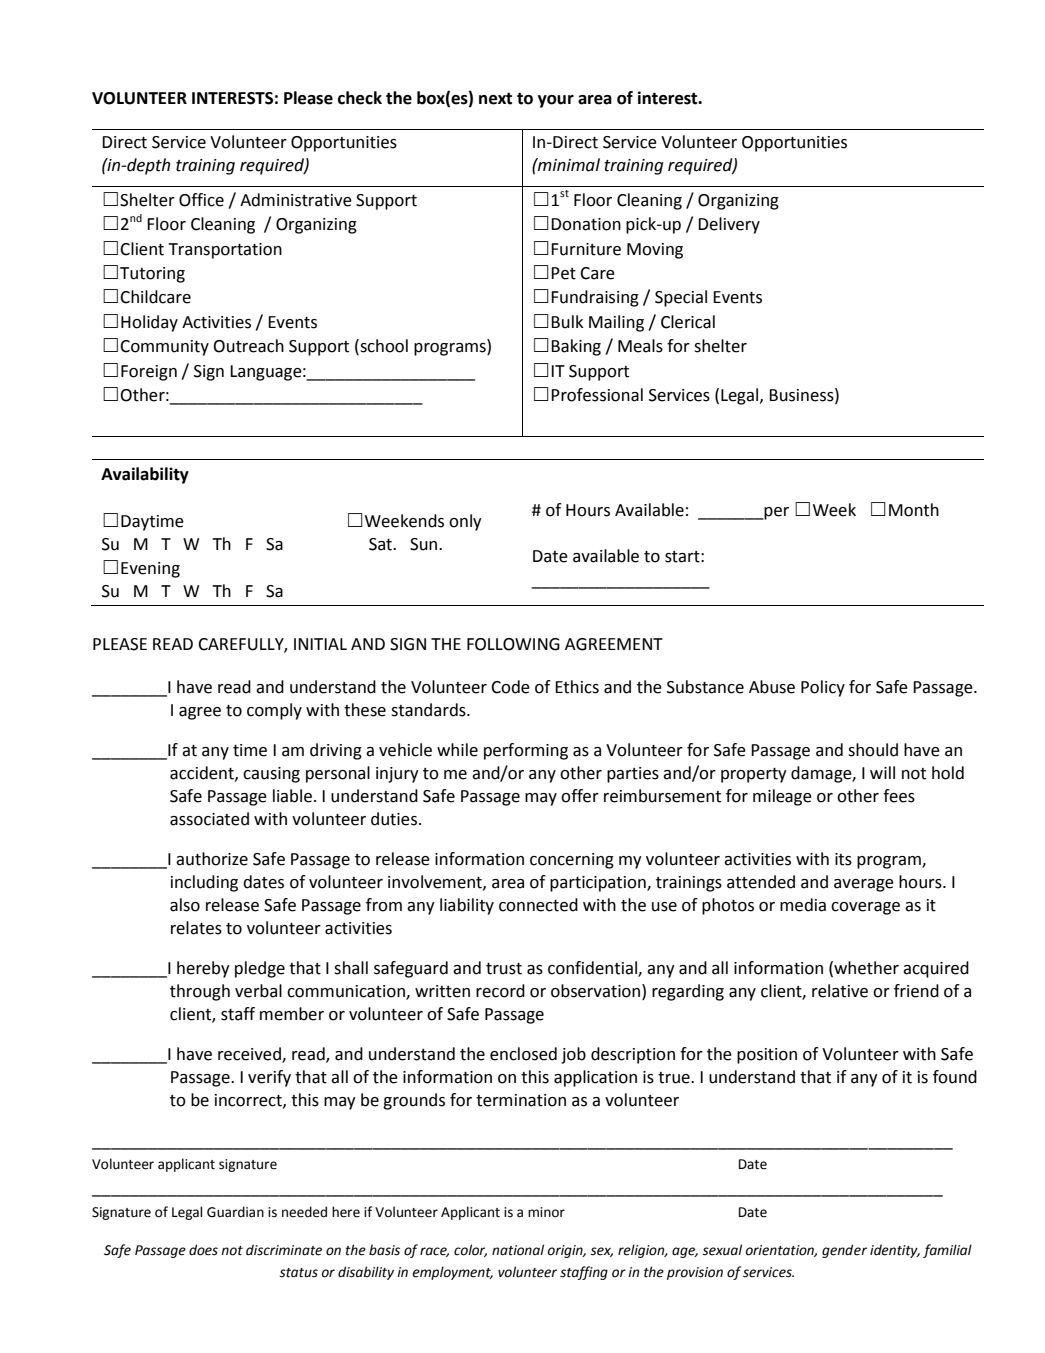 This document has width=1045, height=1353. I want to click on Office, so click(201, 200).
